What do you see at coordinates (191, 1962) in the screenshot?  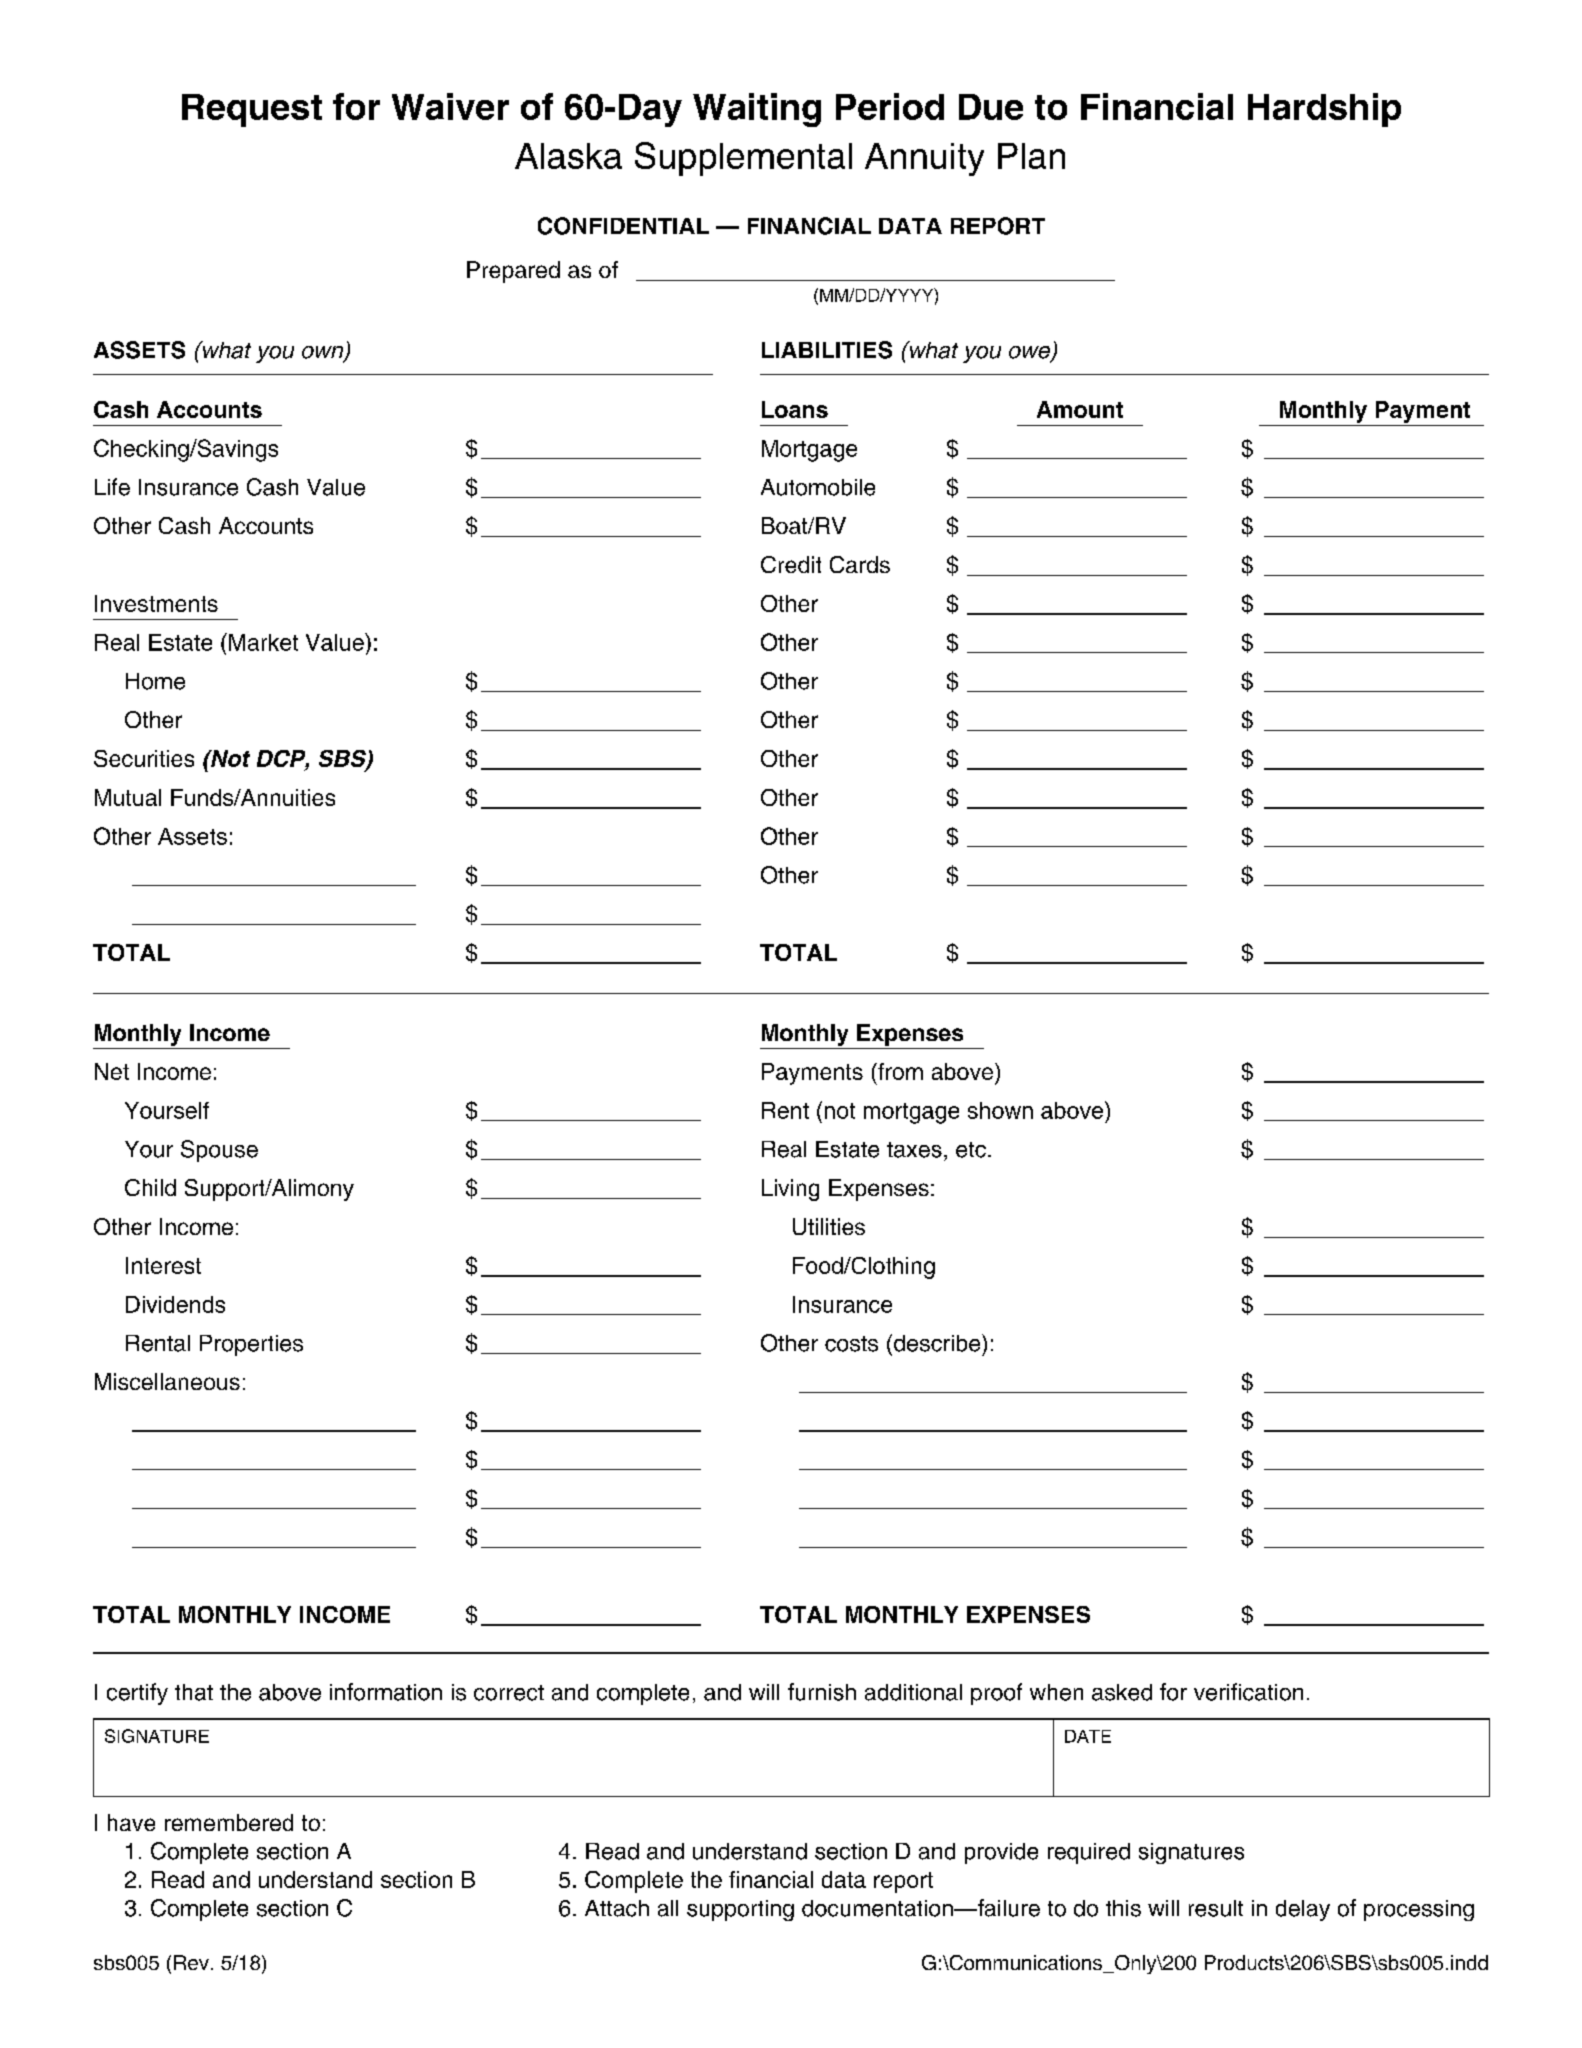 I see `Rev` at bounding box center [191, 1962].
